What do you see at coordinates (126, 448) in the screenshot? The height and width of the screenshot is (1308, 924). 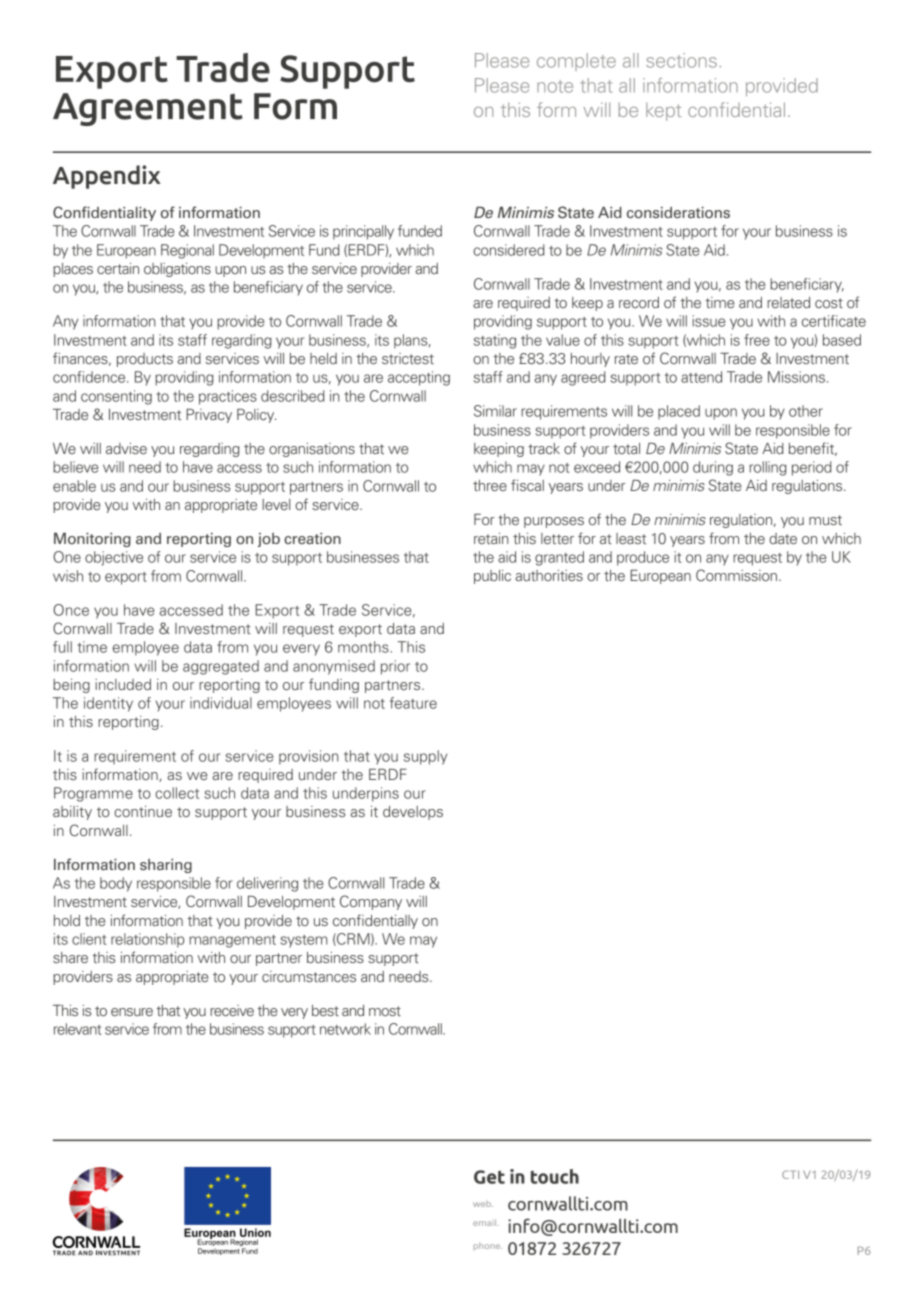 I see `advise` at bounding box center [126, 448].
